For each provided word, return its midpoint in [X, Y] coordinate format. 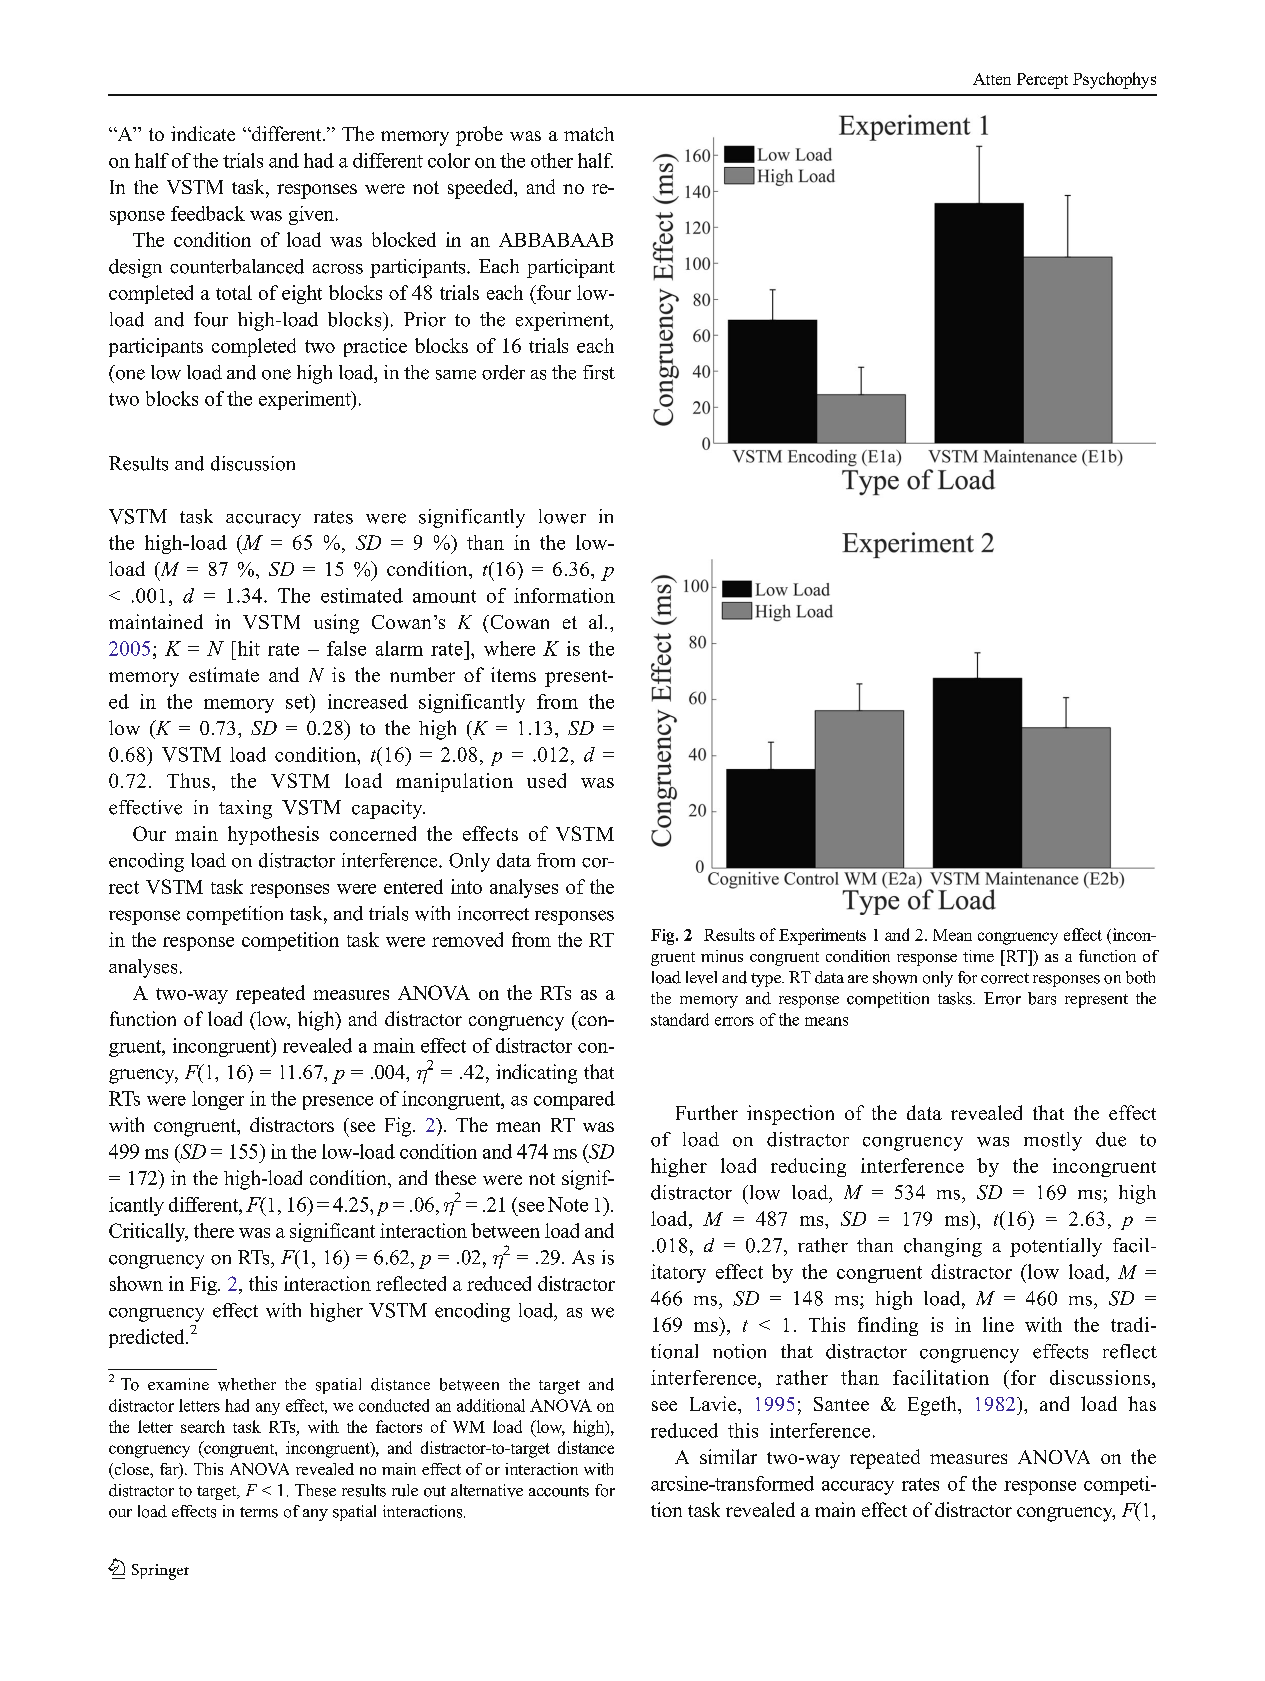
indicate [203, 133]
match [589, 134]
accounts [559, 1491]
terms [259, 1512]
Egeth [933, 1406]
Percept [1042, 81]
